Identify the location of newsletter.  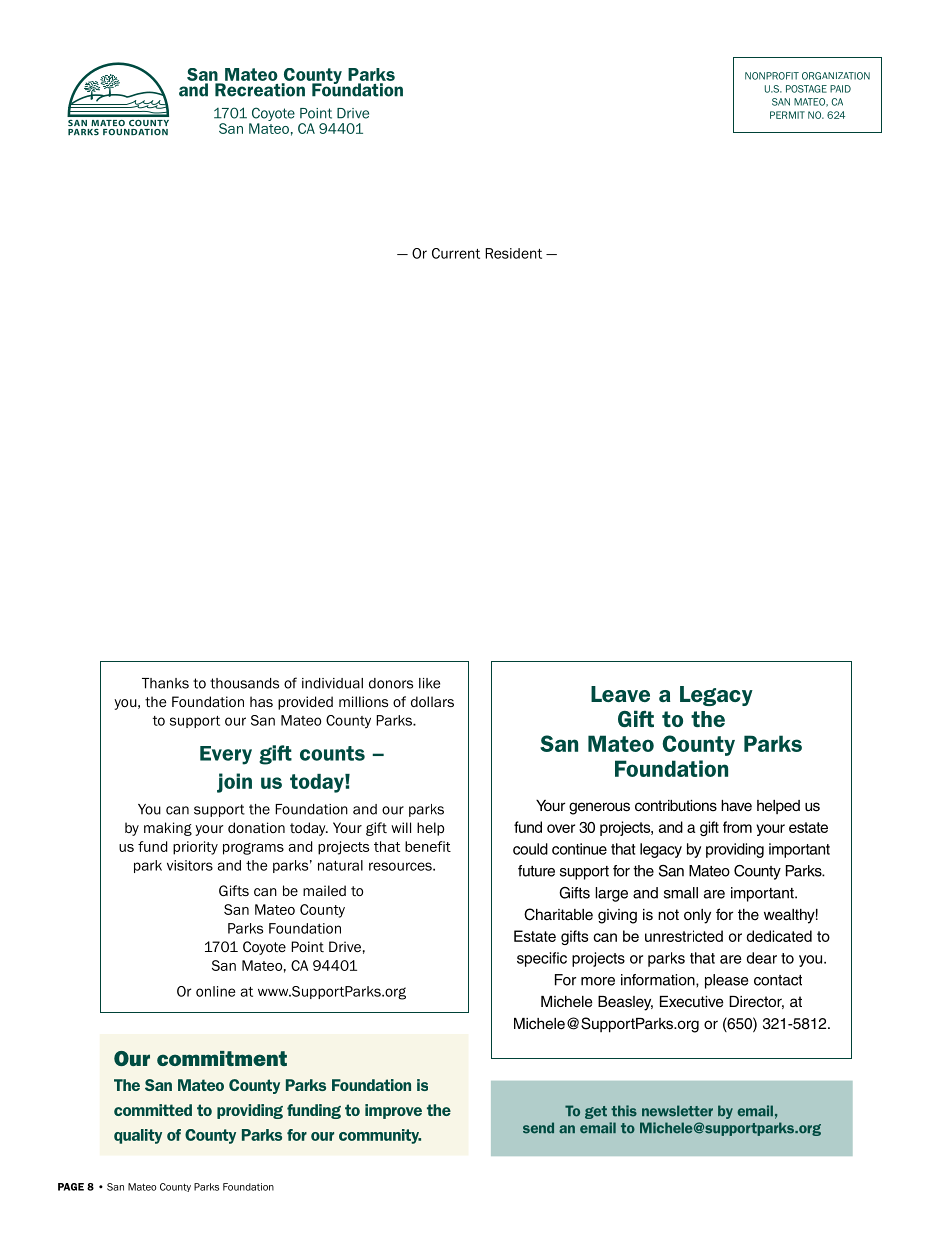
(677, 1111).
